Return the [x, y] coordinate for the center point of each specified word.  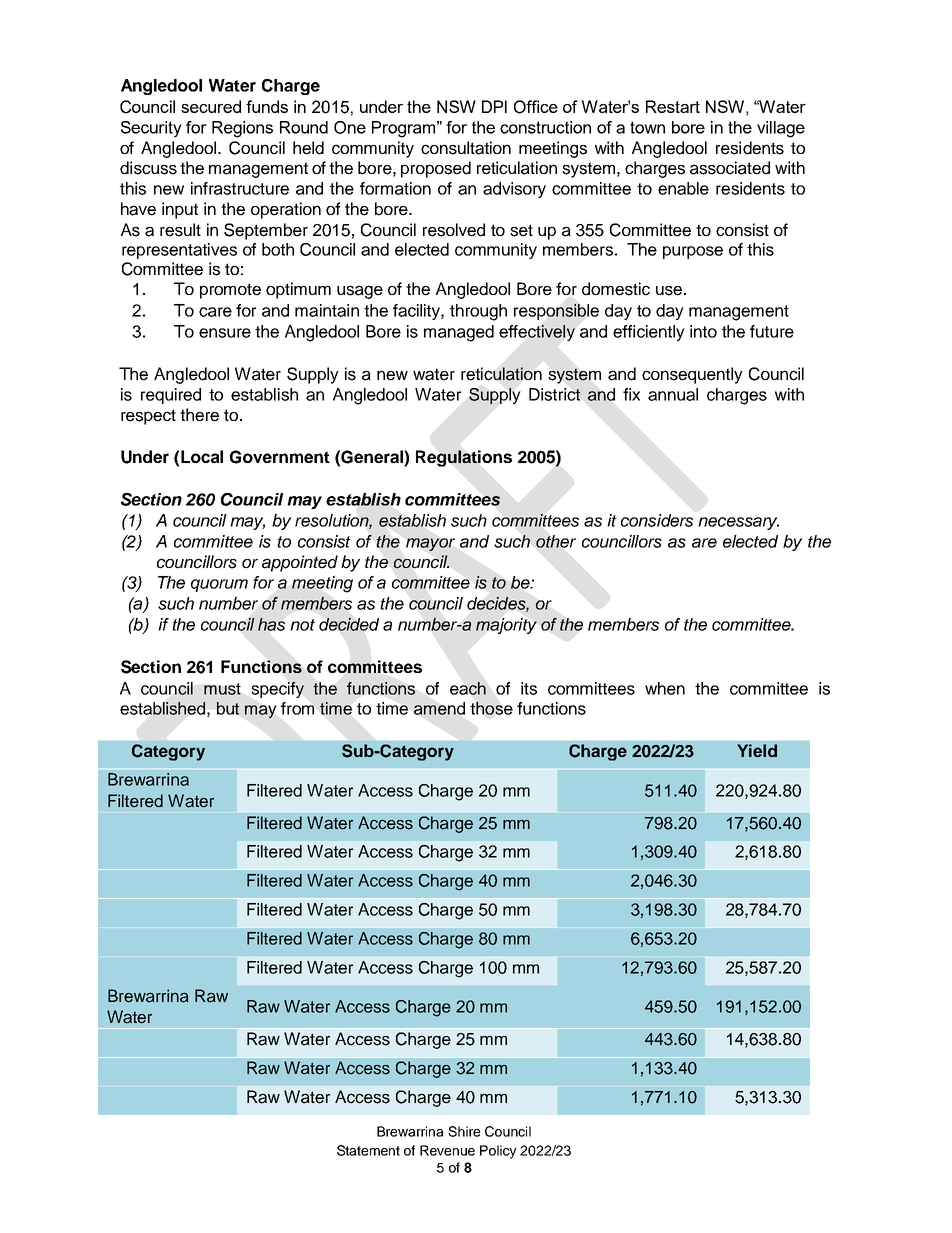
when [665, 688]
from [297, 708]
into [703, 331]
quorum [219, 585]
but [228, 708]
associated [730, 168]
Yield [757, 750]
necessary [738, 523]
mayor [430, 544]
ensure [225, 333]
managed [459, 333]
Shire [464, 1131]
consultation [466, 148]
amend [439, 708]
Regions [242, 129]
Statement [368, 1150]
